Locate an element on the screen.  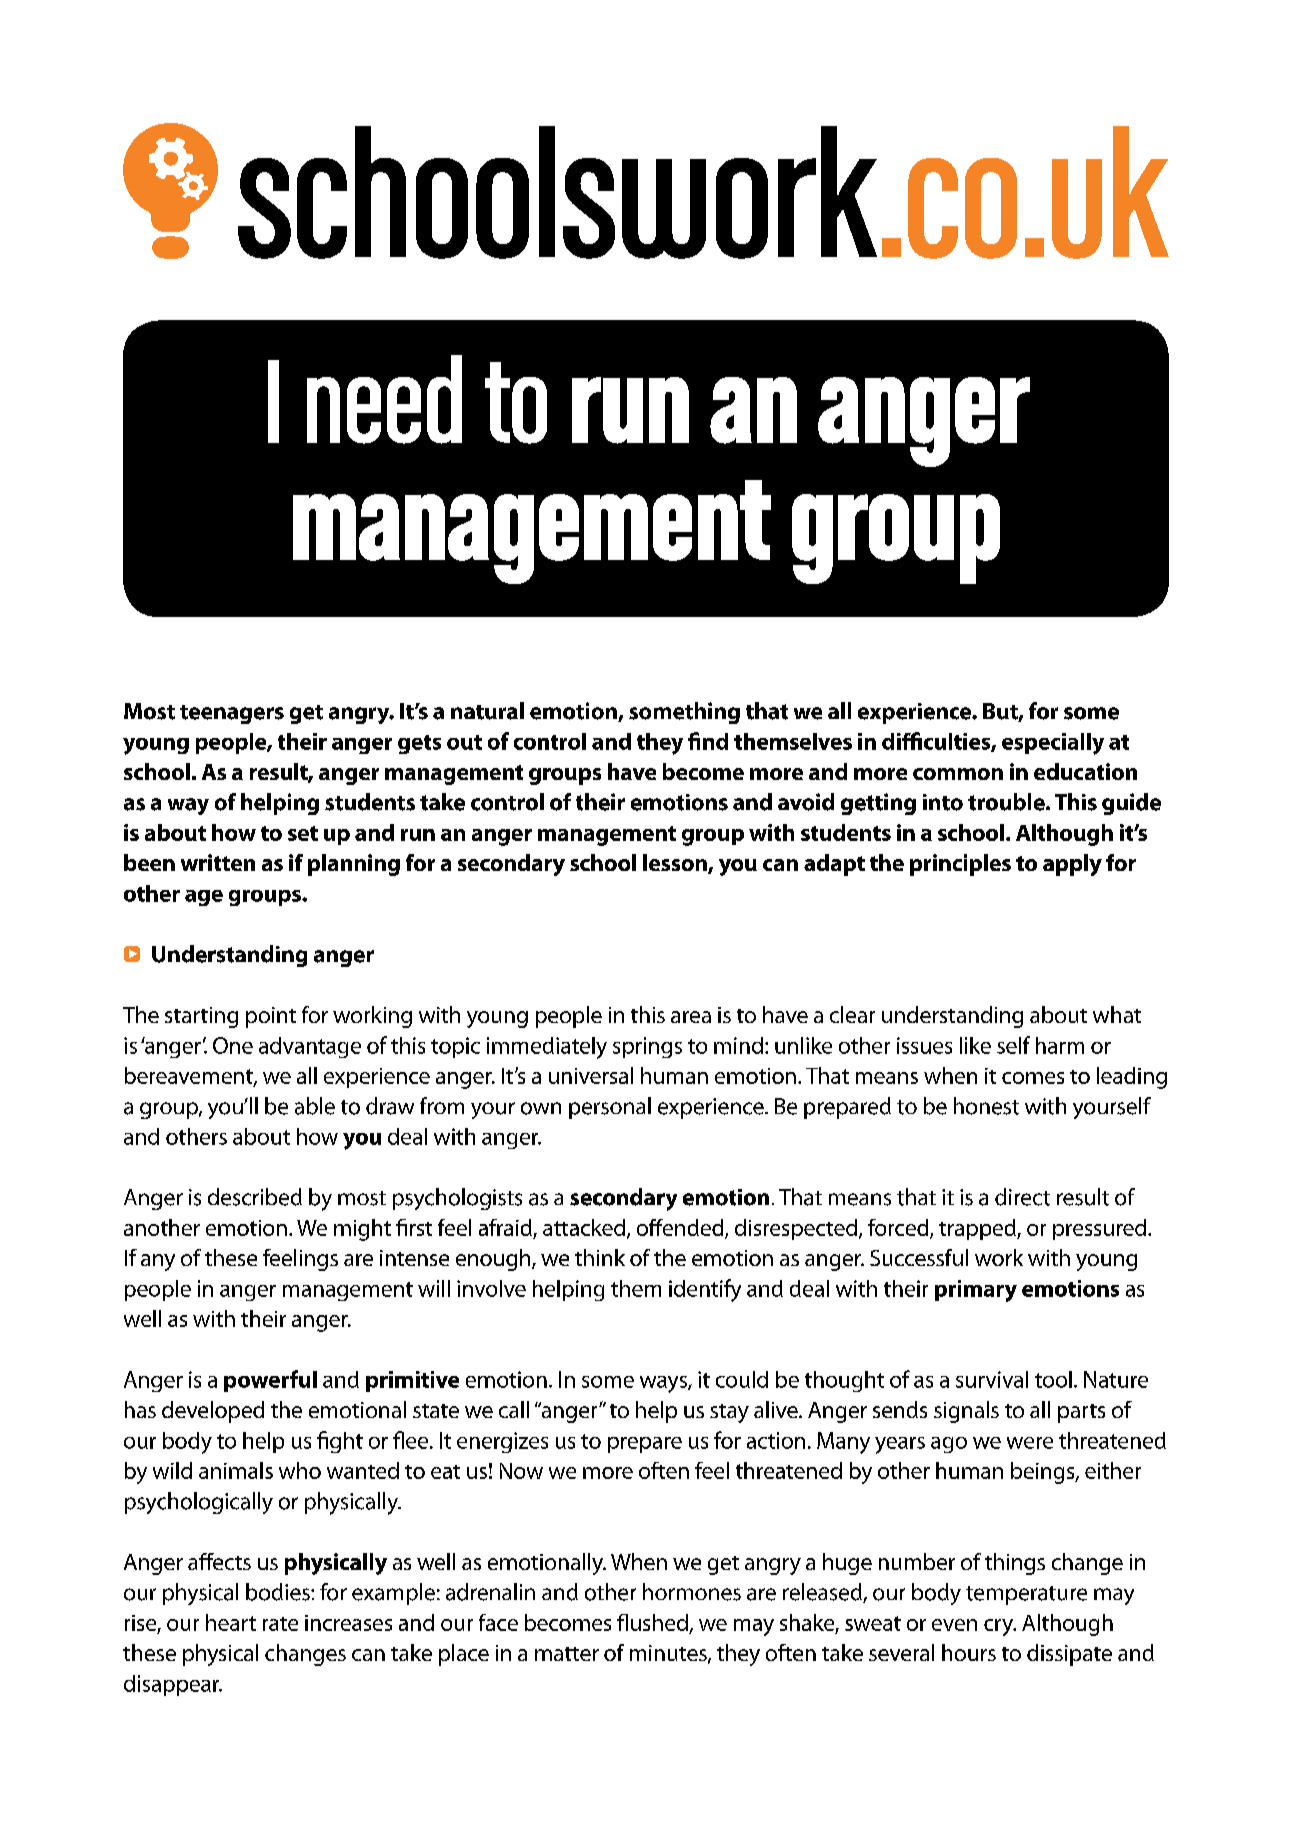
flushed is located at coordinates (652, 1622).
